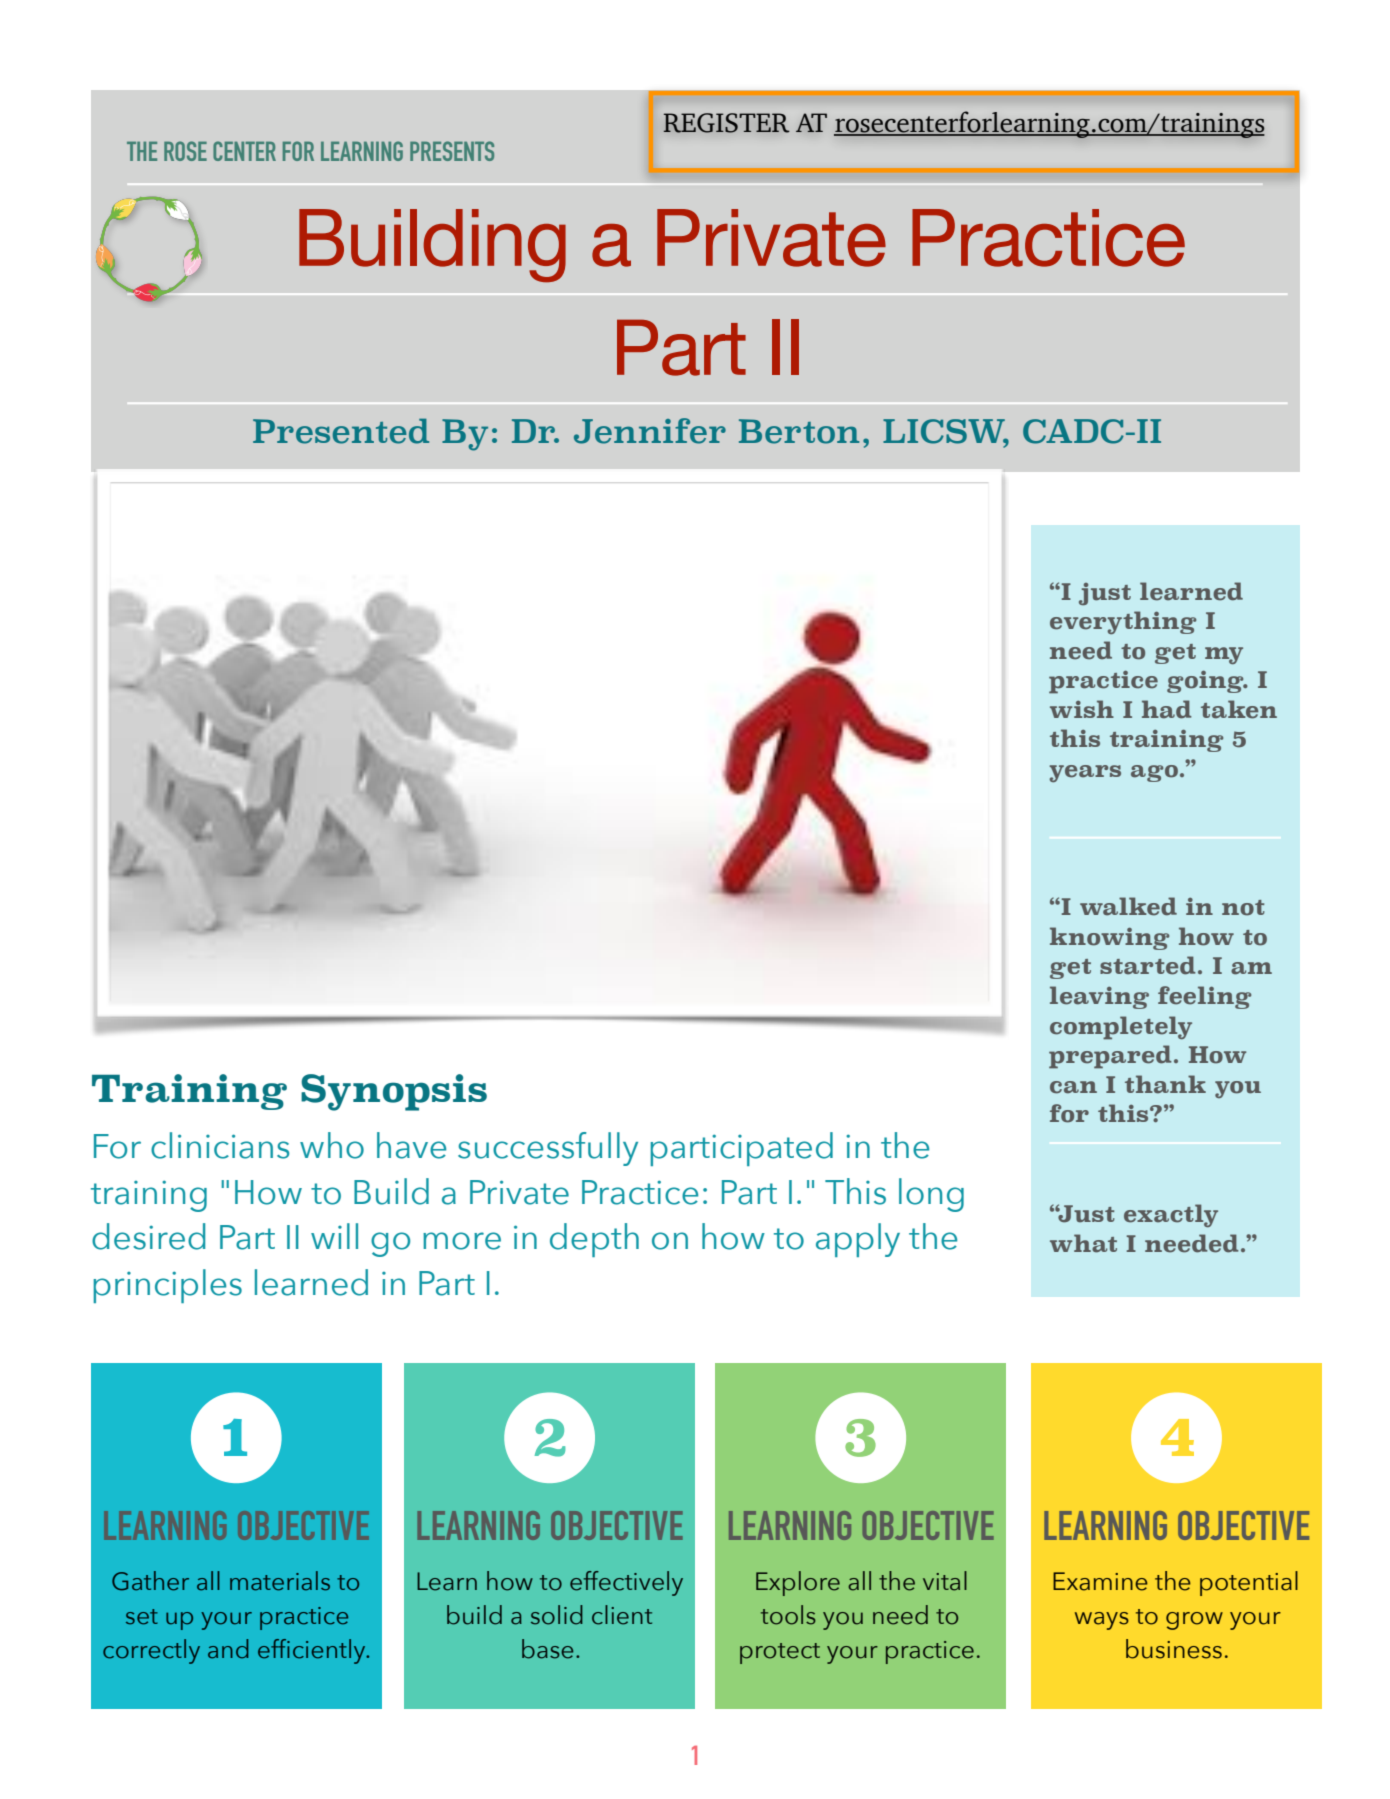  Describe the element at coordinates (394, 1092) in the image. I see `Synopsis` at that location.
